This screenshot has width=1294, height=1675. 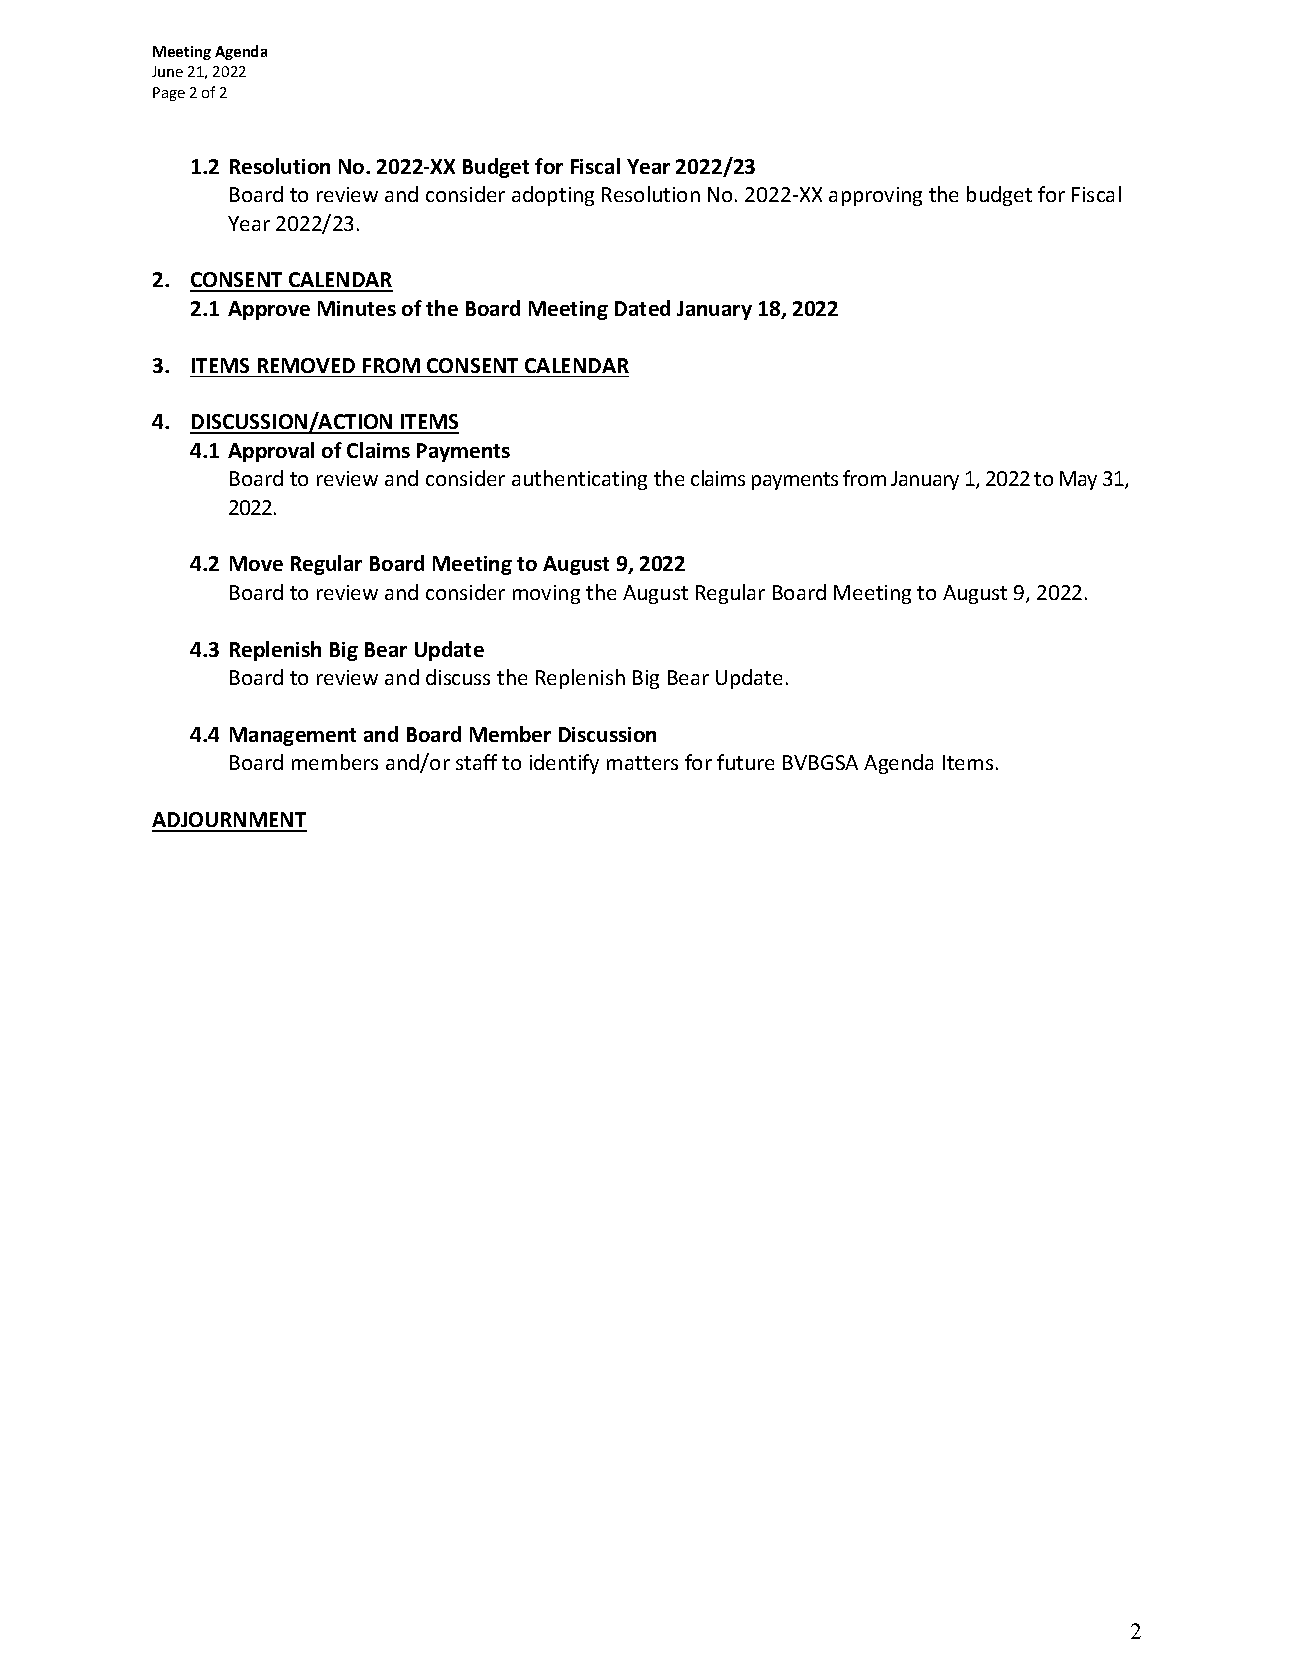 What do you see at coordinates (553, 196) in the screenshot?
I see `adopting` at bounding box center [553, 196].
